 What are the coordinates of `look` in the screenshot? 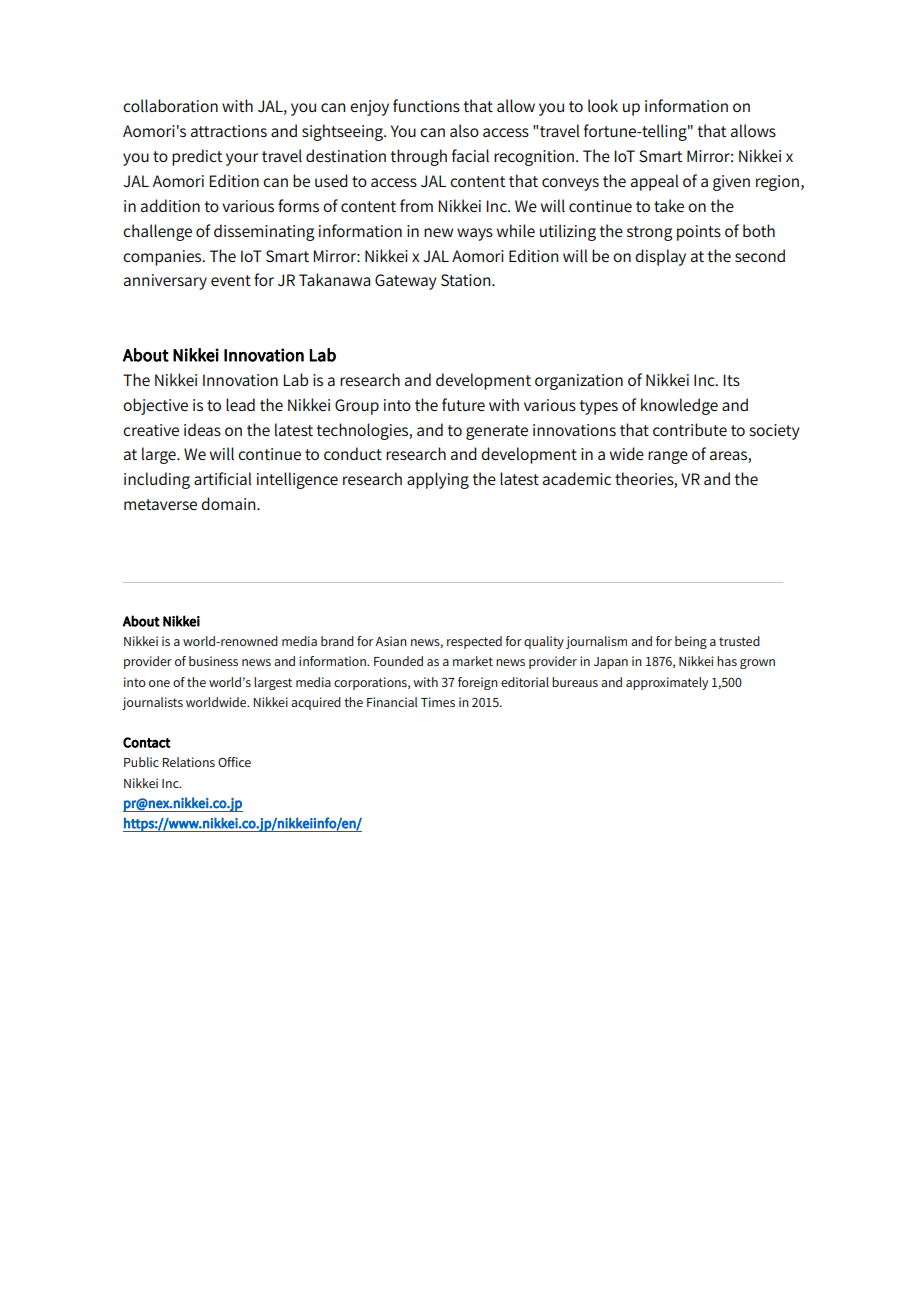 It's located at (603, 105).
